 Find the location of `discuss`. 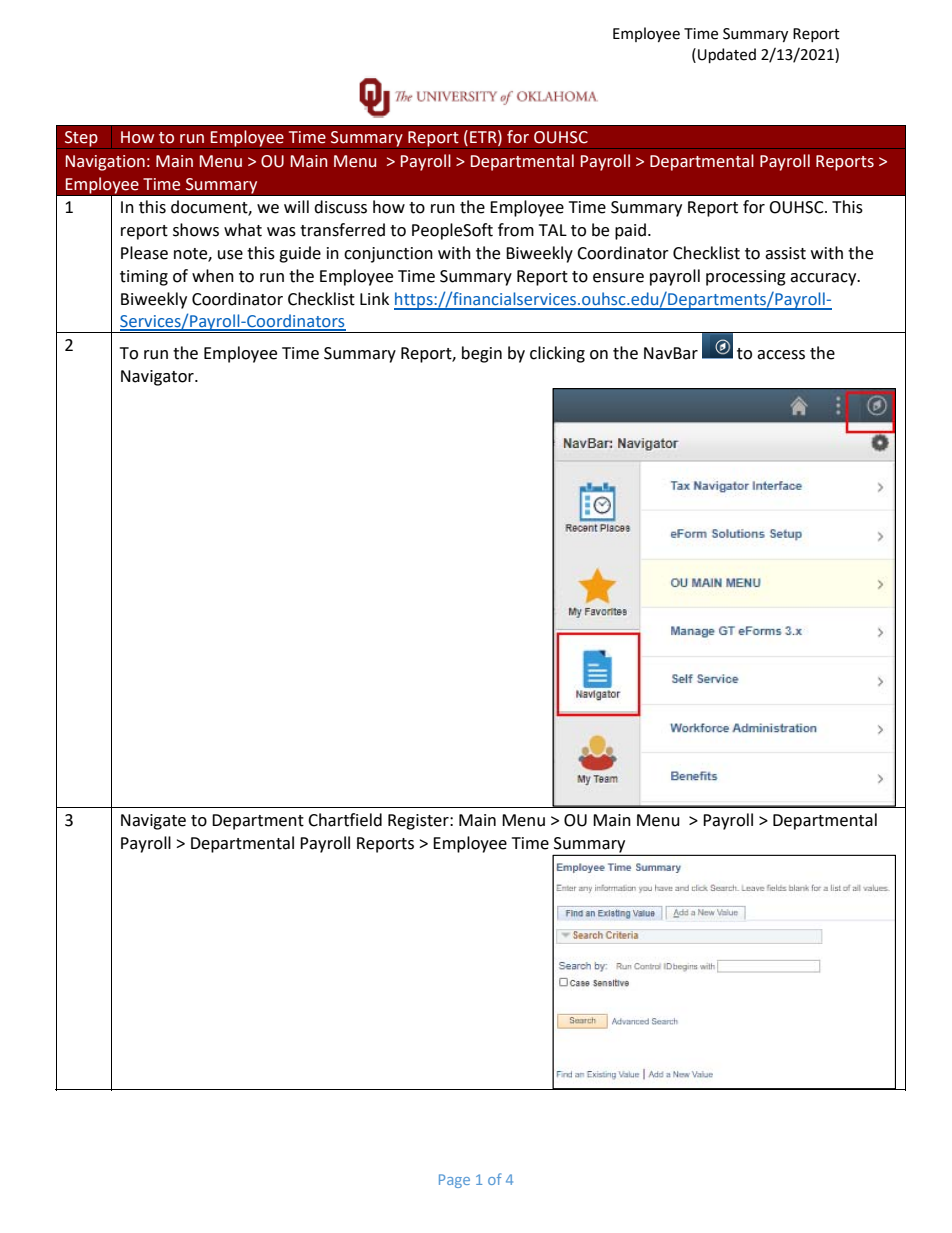

discuss is located at coordinates (340, 207).
